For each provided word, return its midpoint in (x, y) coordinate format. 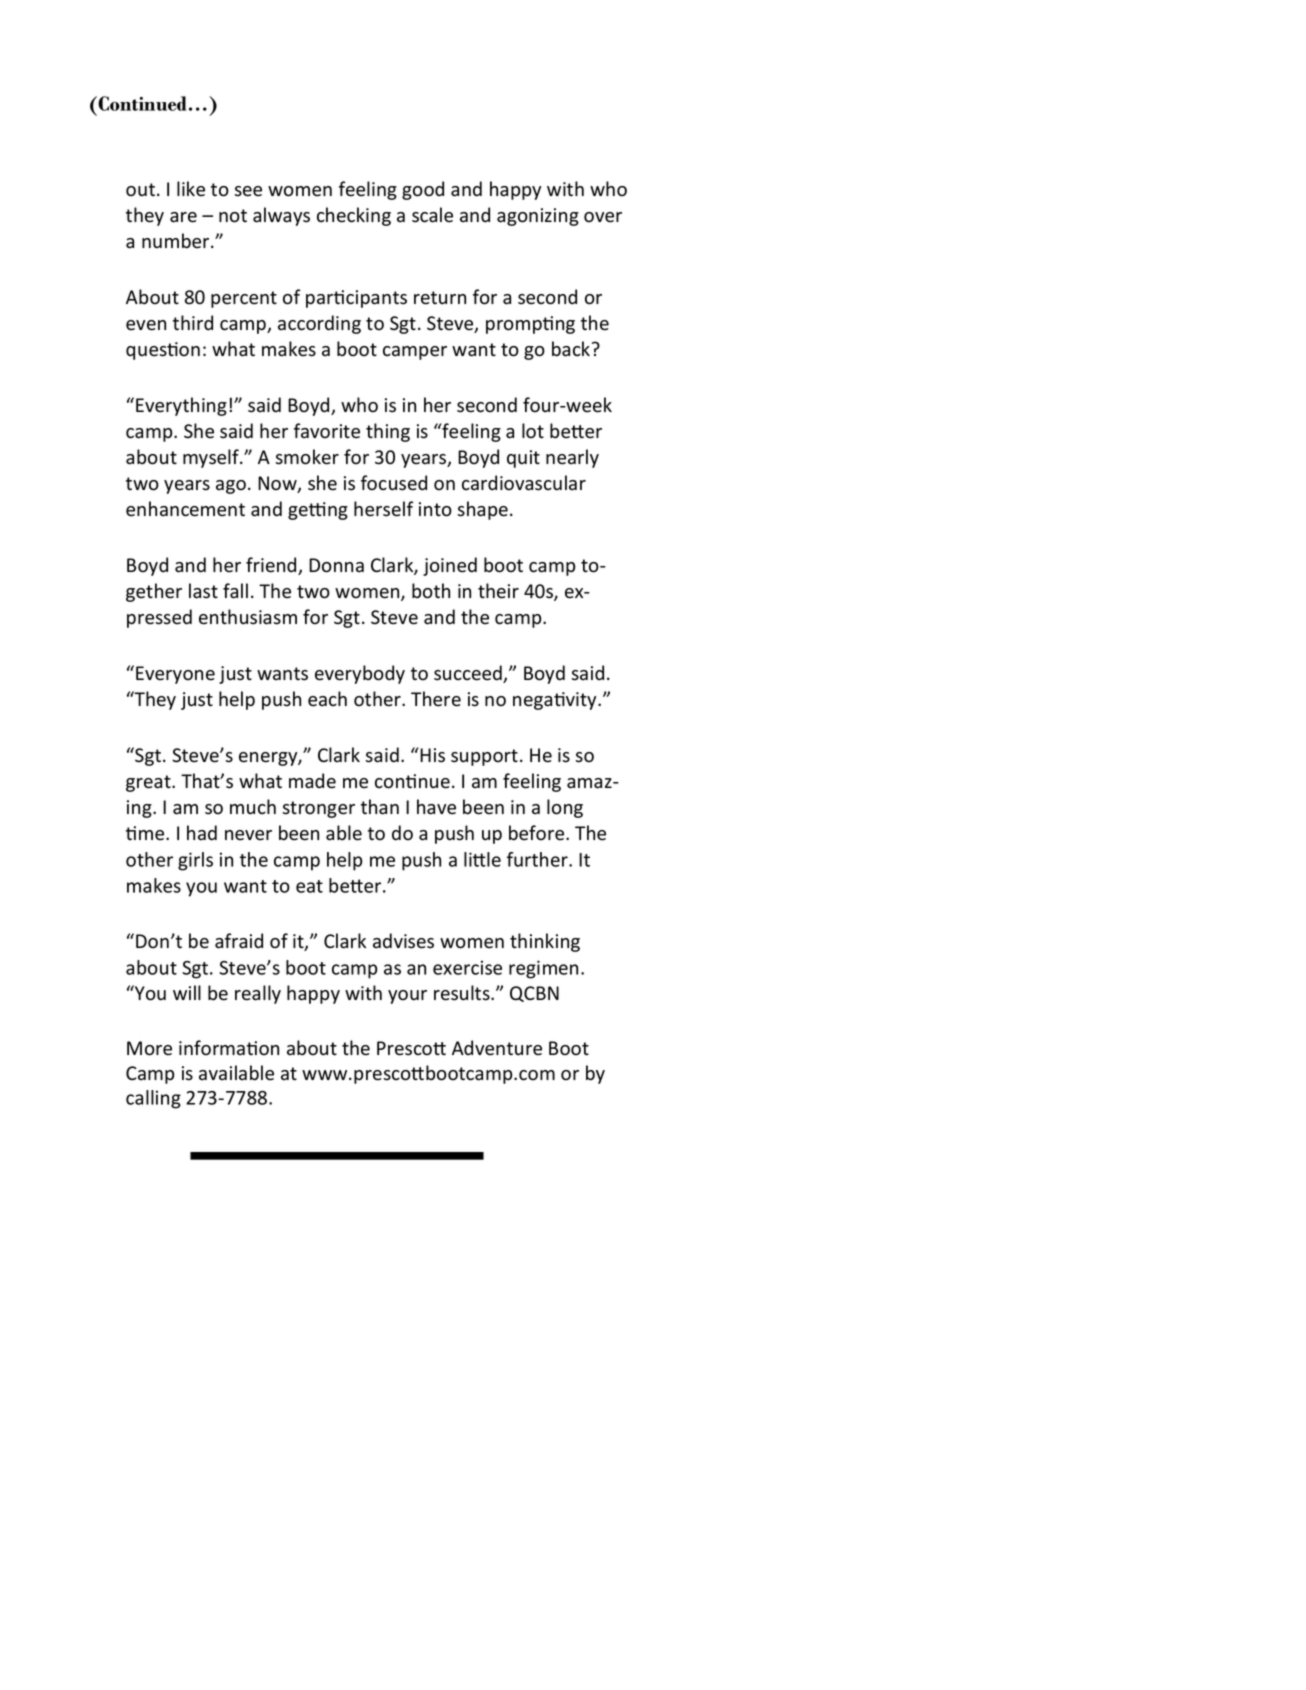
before (538, 833)
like (191, 189)
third (193, 323)
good (423, 190)
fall (235, 591)
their (498, 591)
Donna (336, 565)
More (149, 1048)
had (202, 833)
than (380, 807)
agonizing (538, 217)
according (319, 324)
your (407, 997)
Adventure (497, 1048)
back (572, 349)
